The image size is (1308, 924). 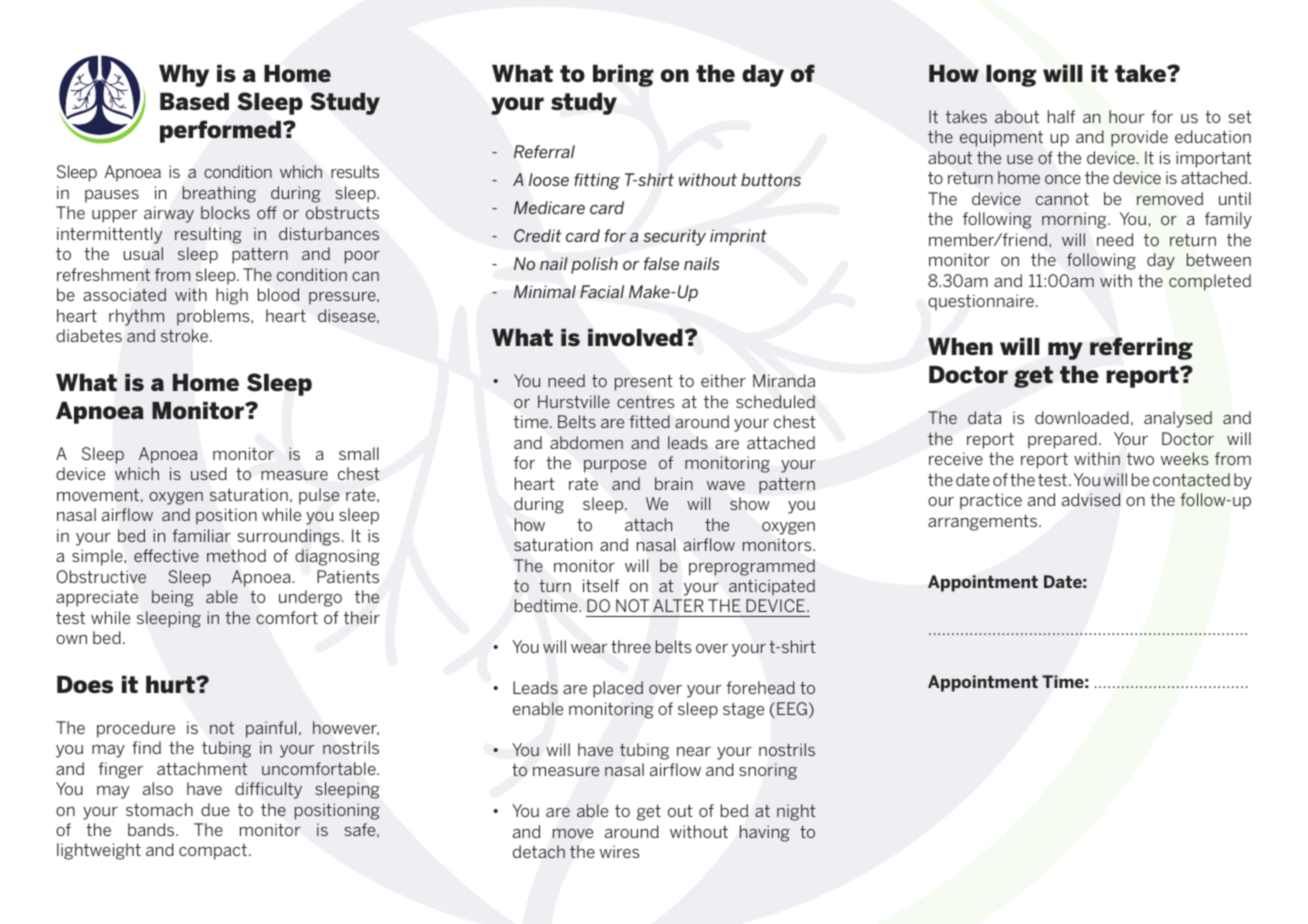 What do you see at coordinates (620, 851) in the document?
I see `wires` at bounding box center [620, 851].
